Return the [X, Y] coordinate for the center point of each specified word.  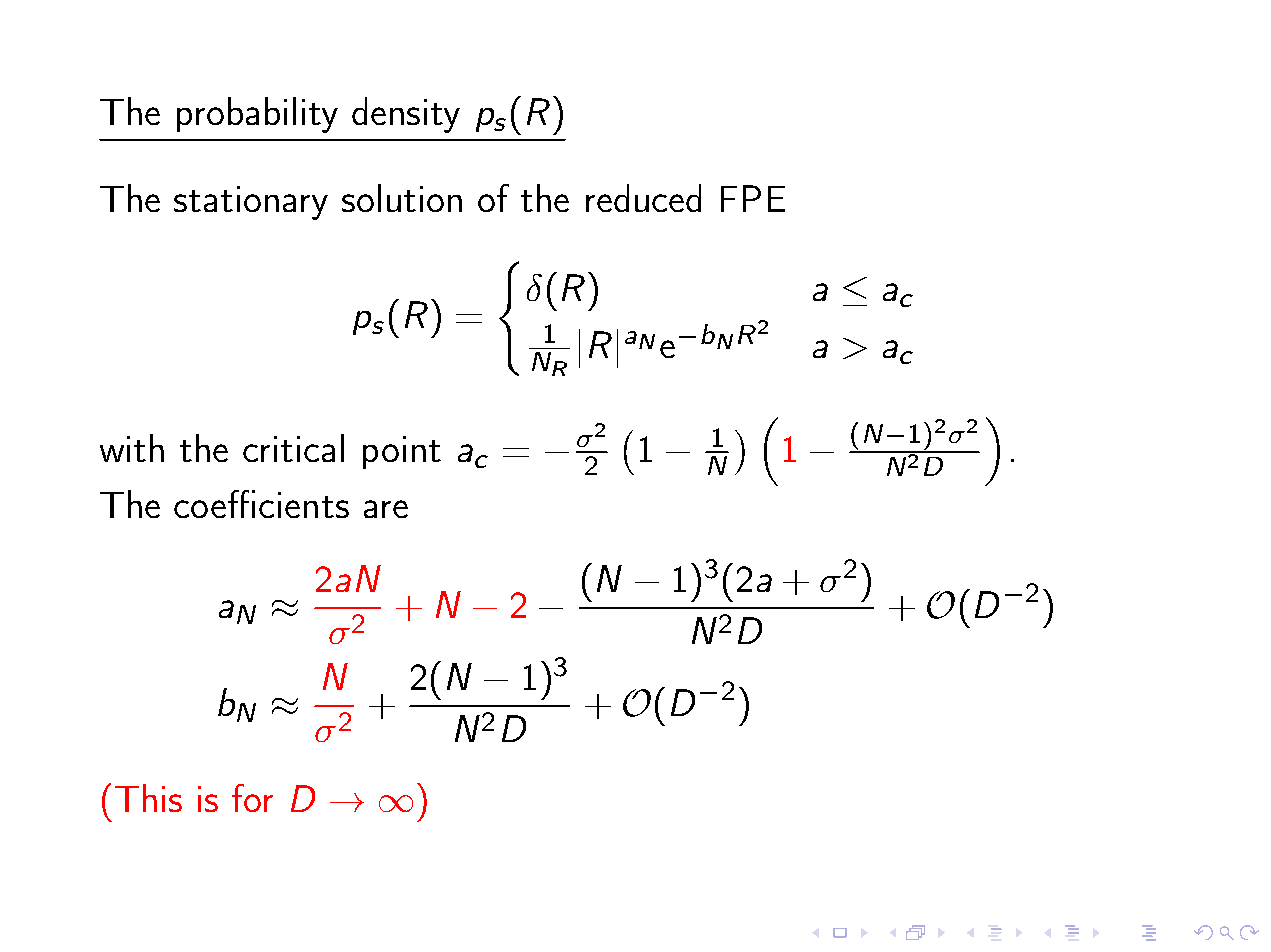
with [132, 448]
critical [293, 448]
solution [402, 198]
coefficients [261, 504]
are [386, 509]
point [402, 452]
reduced [643, 198]
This [148, 798]
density [406, 115]
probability [257, 115]
